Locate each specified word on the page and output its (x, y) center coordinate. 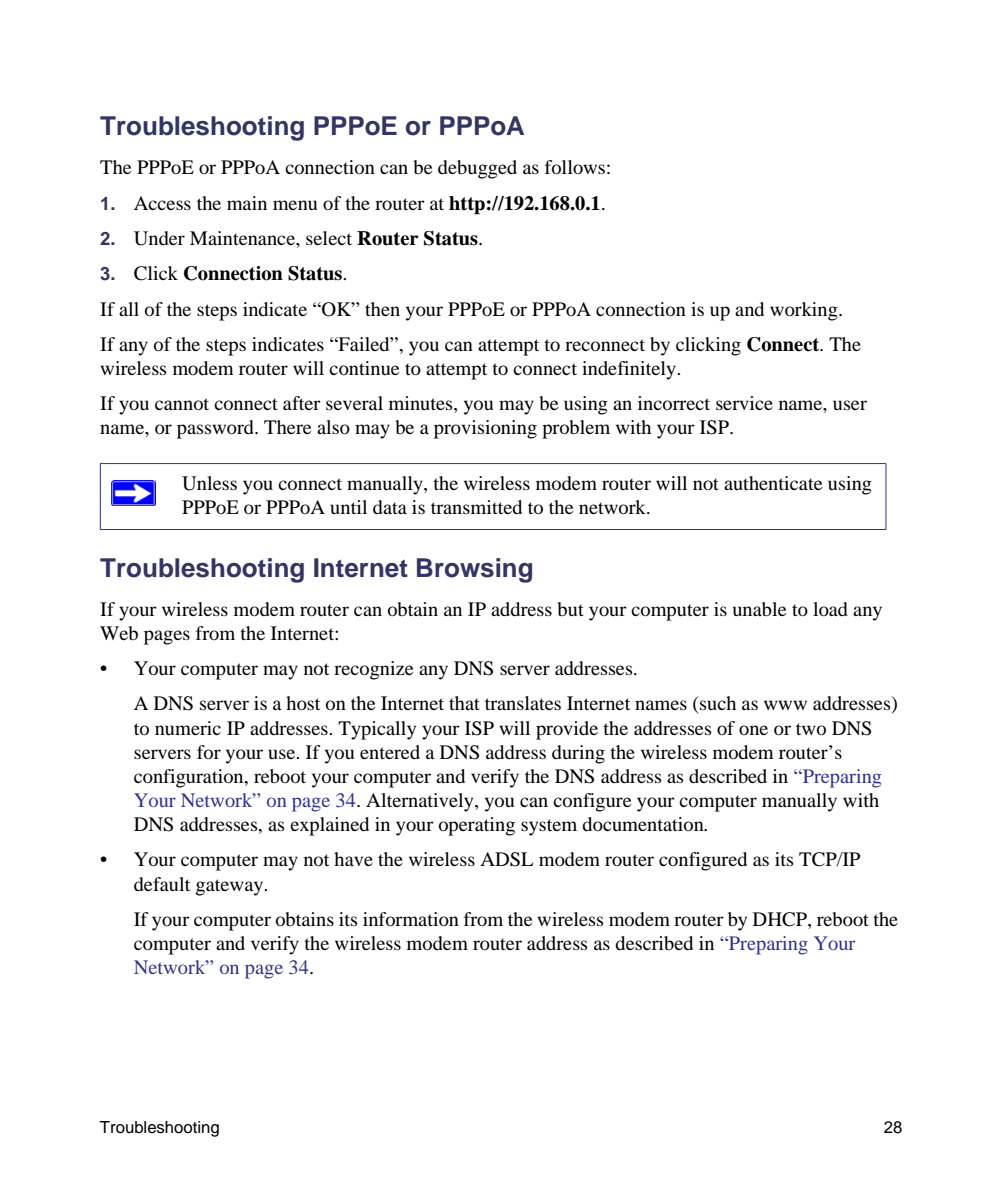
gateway (231, 887)
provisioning (485, 429)
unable (759, 609)
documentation (644, 824)
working (805, 311)
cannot (182, 404)
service (744, 403)
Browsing (474, 570)
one (753, 730)
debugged (477, 169)
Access (162, 203)
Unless (209, 483)
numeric (188, 728)
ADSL (506, 859)
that (464, 703)
